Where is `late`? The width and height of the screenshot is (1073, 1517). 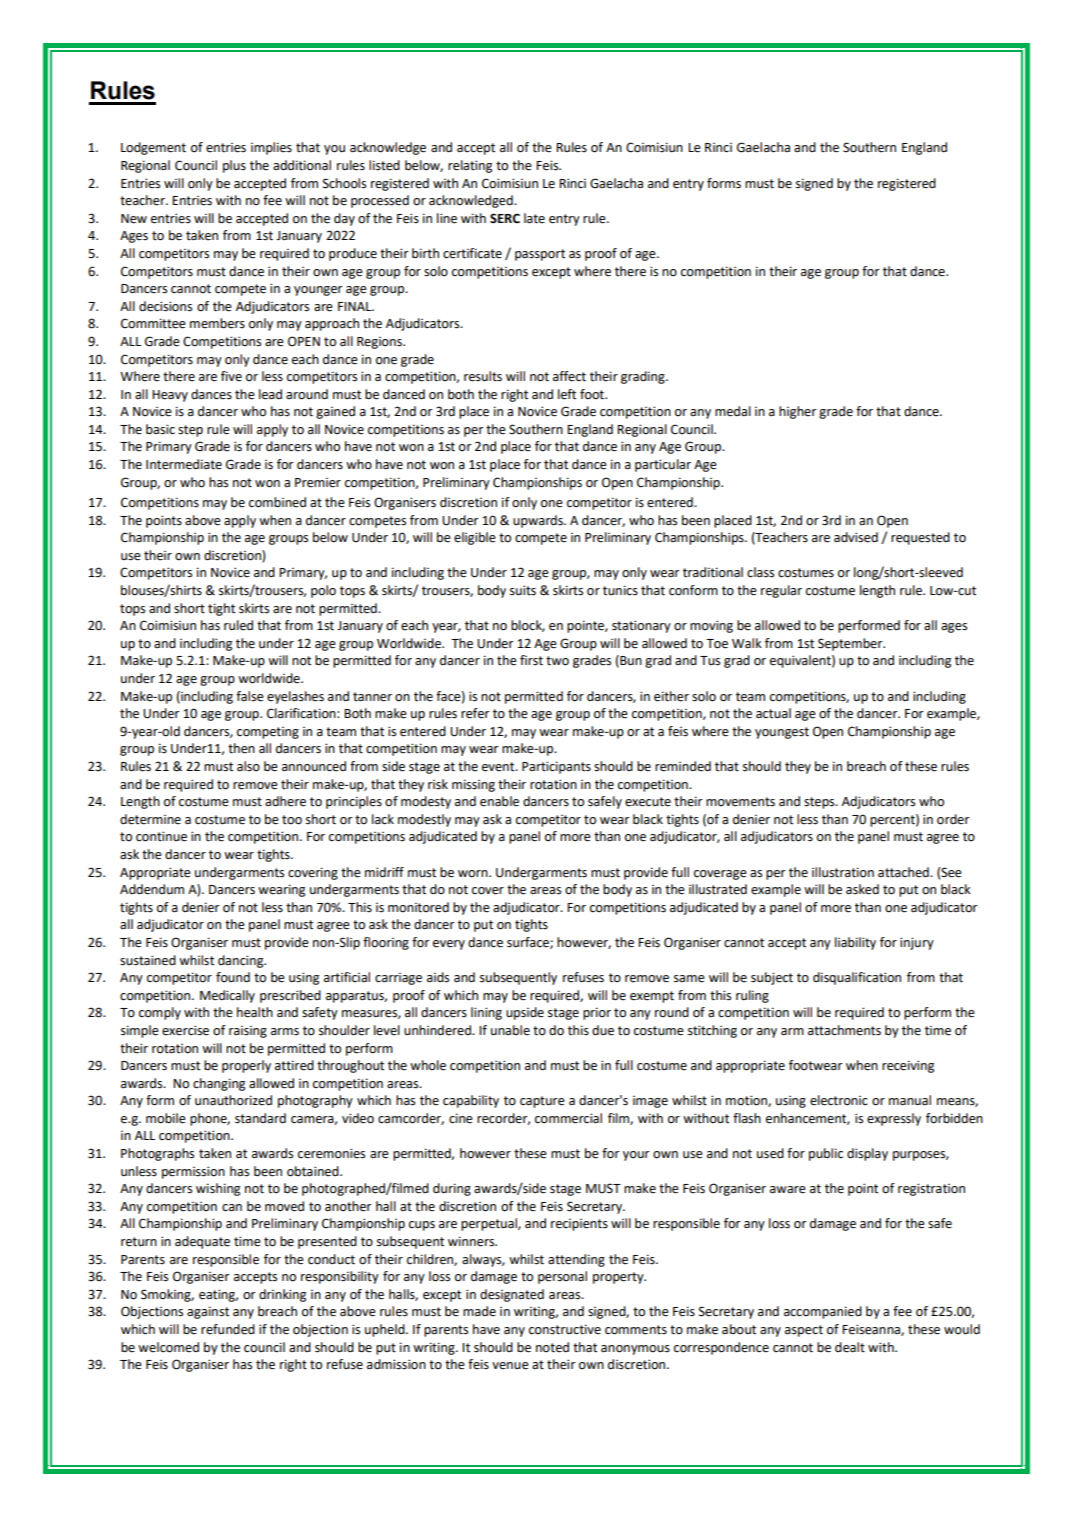 late is located at coordinates (534, 218).
